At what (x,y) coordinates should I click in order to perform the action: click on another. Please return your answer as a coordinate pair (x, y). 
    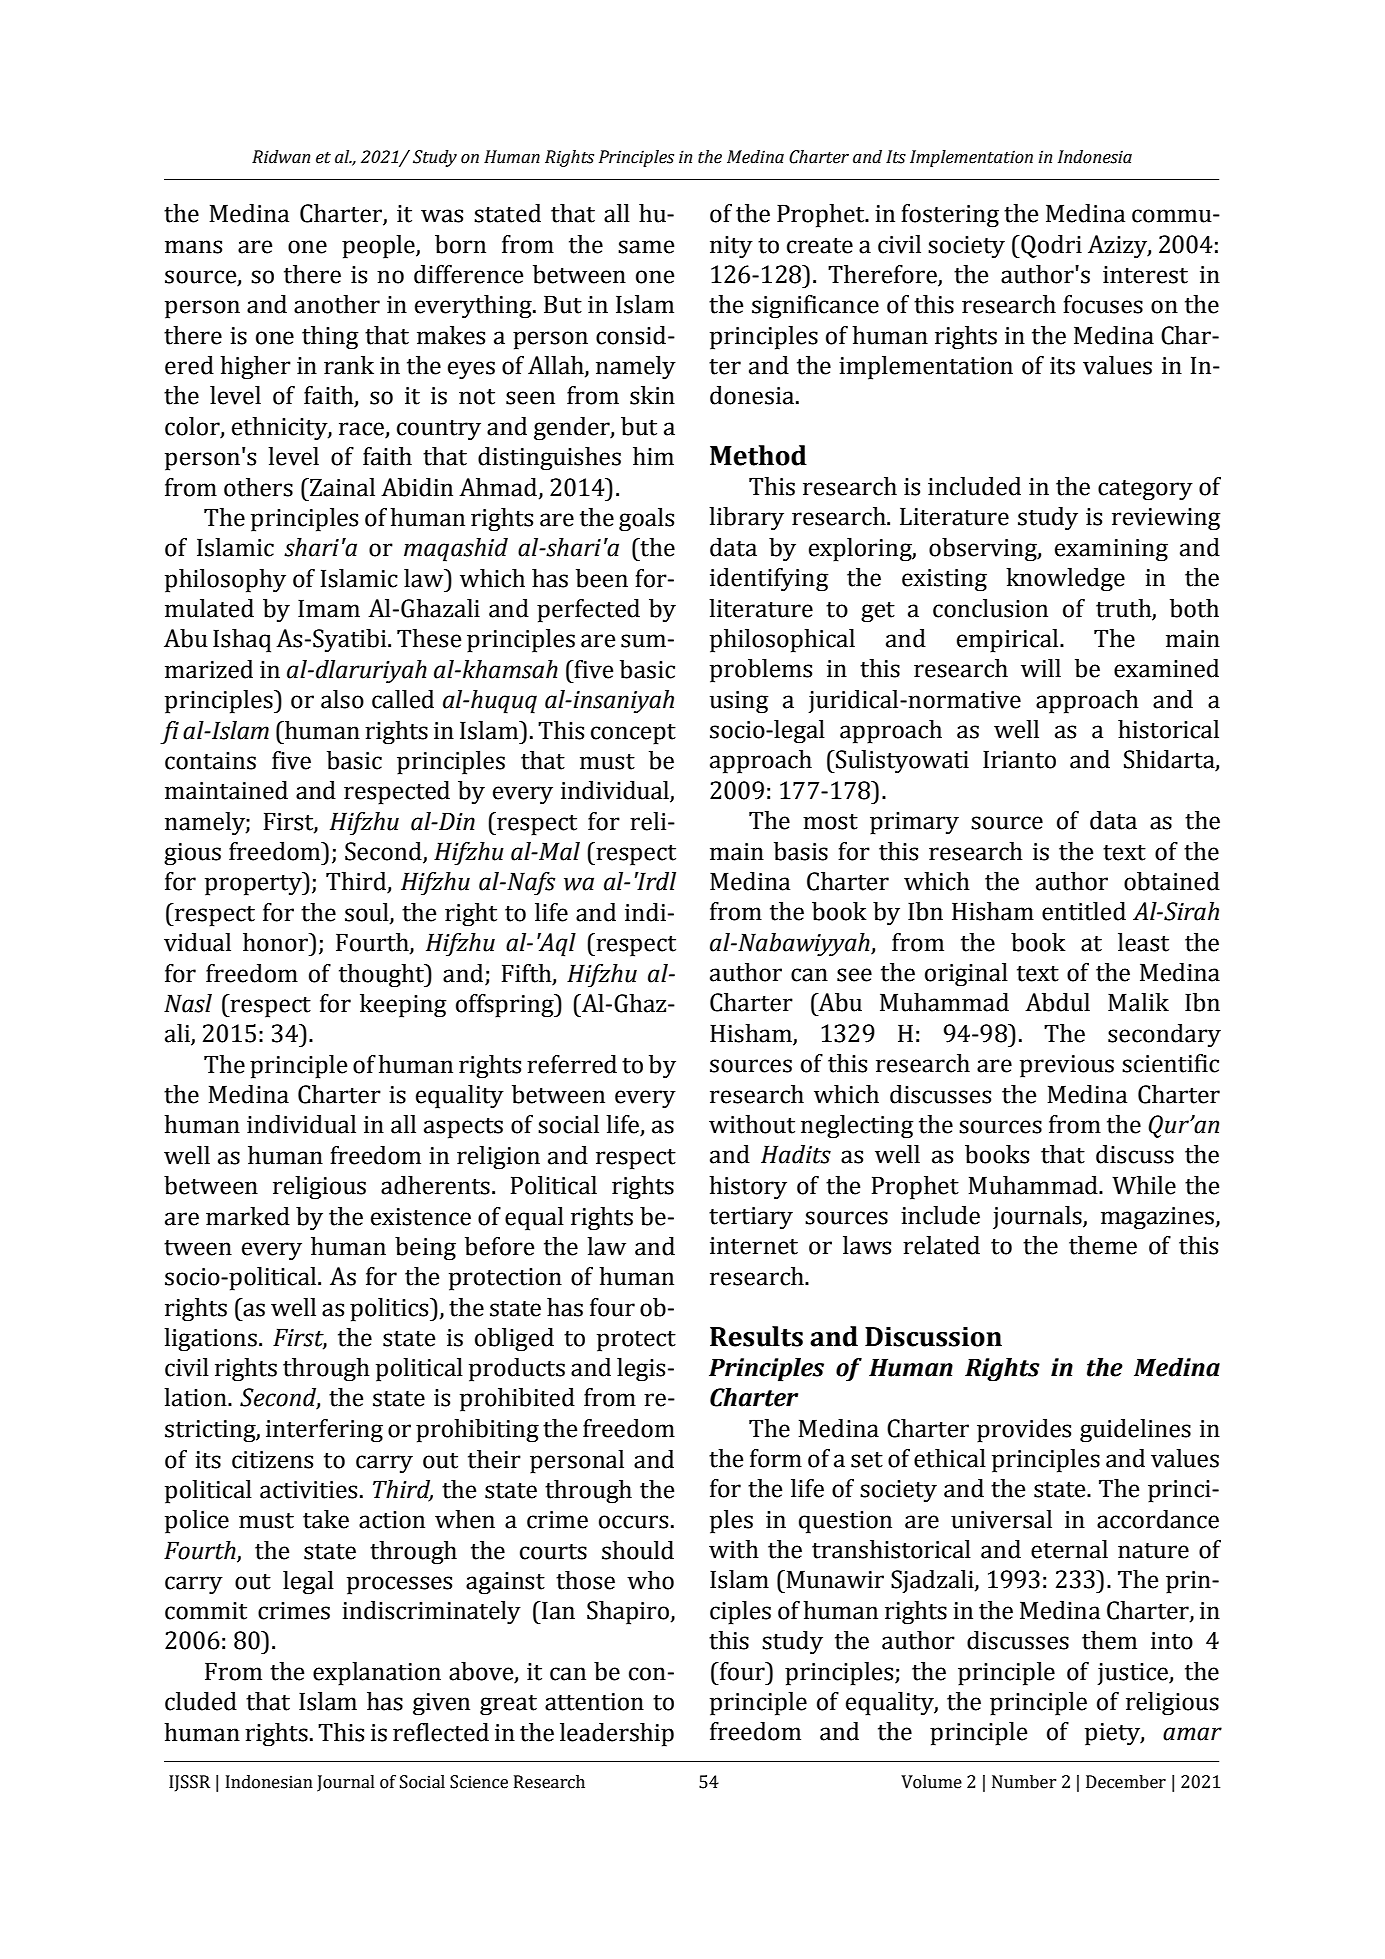
    Looking at the image, I should click on (337, 304).
